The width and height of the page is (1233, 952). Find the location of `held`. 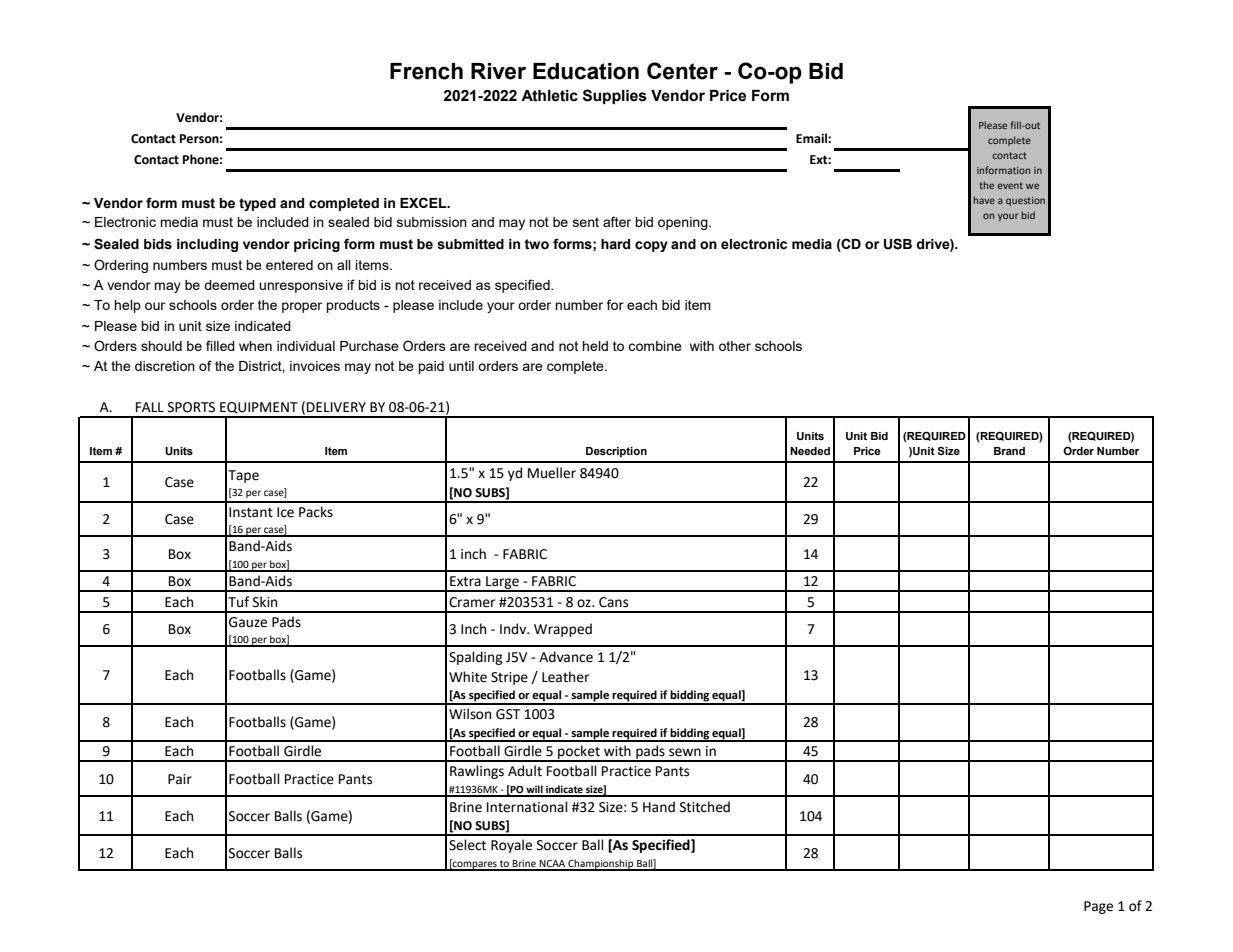

held is located at coordinates (595, 346).
